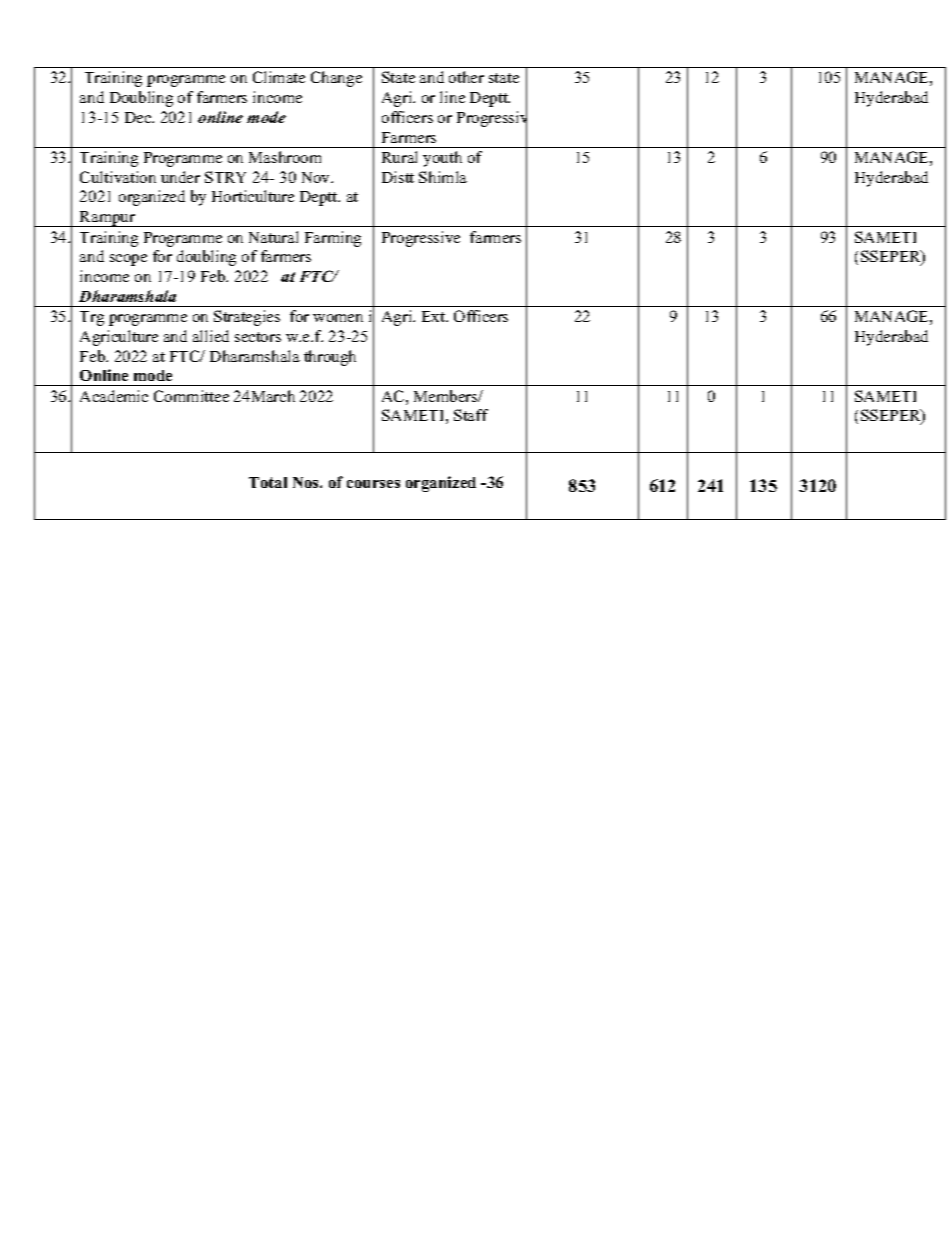 The height and width of the page is (1233, 952). I want to click on Trg, so click(92, 318).
